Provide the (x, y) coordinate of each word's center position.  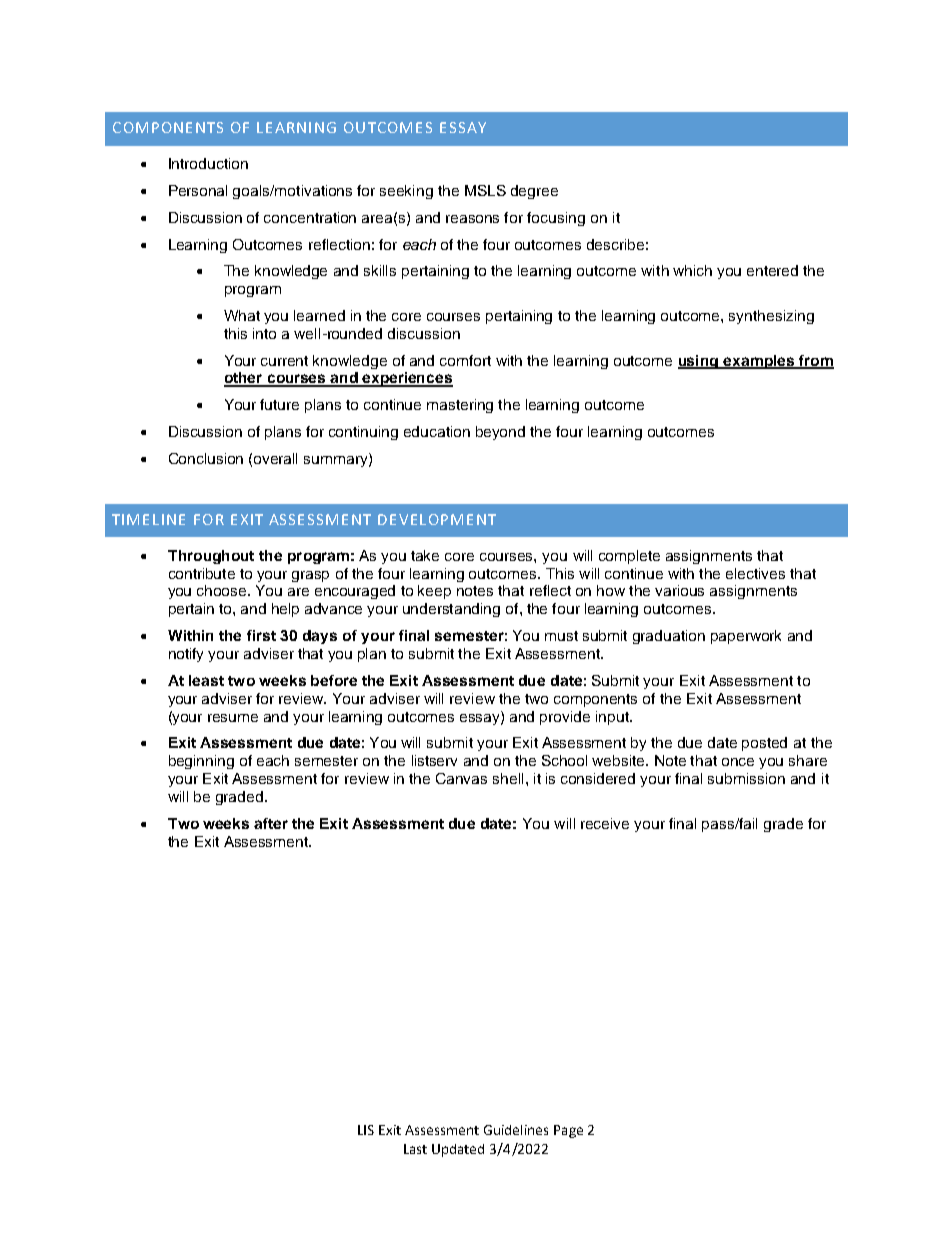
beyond (500, 433)
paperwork (746, 637)
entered (772, 270)
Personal (198, 190)
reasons (472, 219)
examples (759, 362)
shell (508, 778)
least (206, 680)
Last (415, 1149)
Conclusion (206, 458)
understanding (451, 610)
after (271, 823)
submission (746, 778)
